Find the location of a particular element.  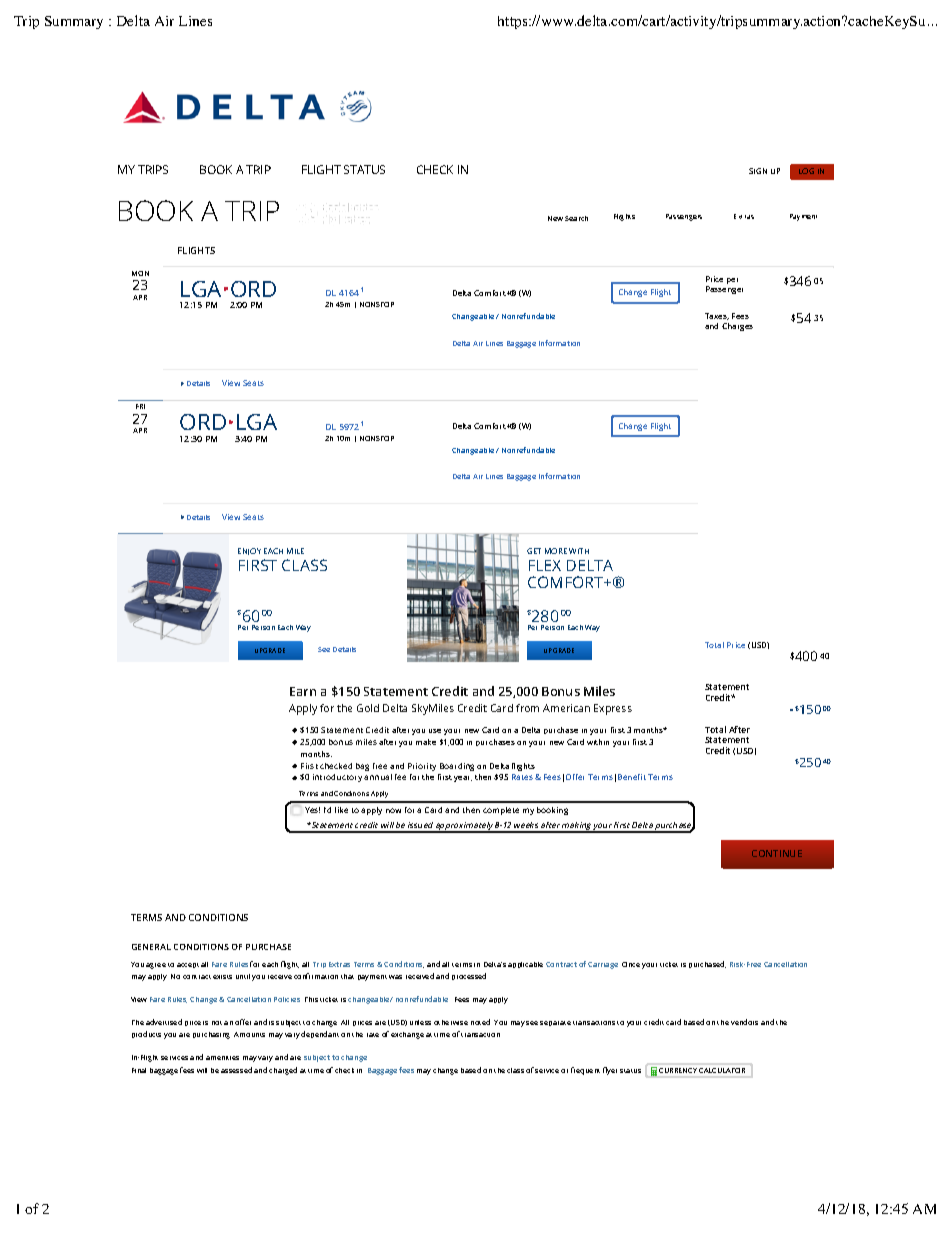

noted is located at coordinates (480, 1022).
